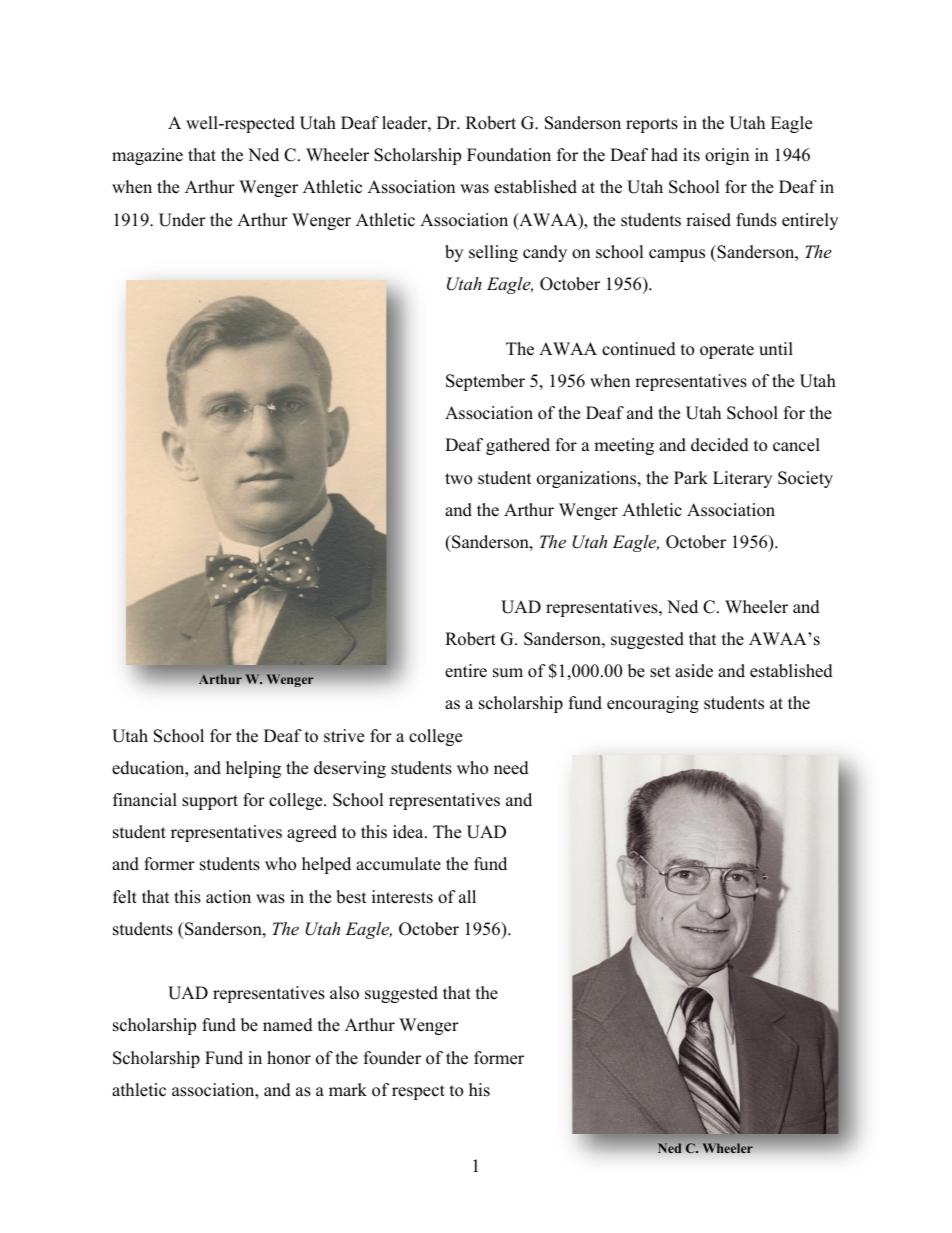 This image has width=952, height=1233. Describe the element at coordinates (348, 1089) in the image. I see `mark` at that location.
